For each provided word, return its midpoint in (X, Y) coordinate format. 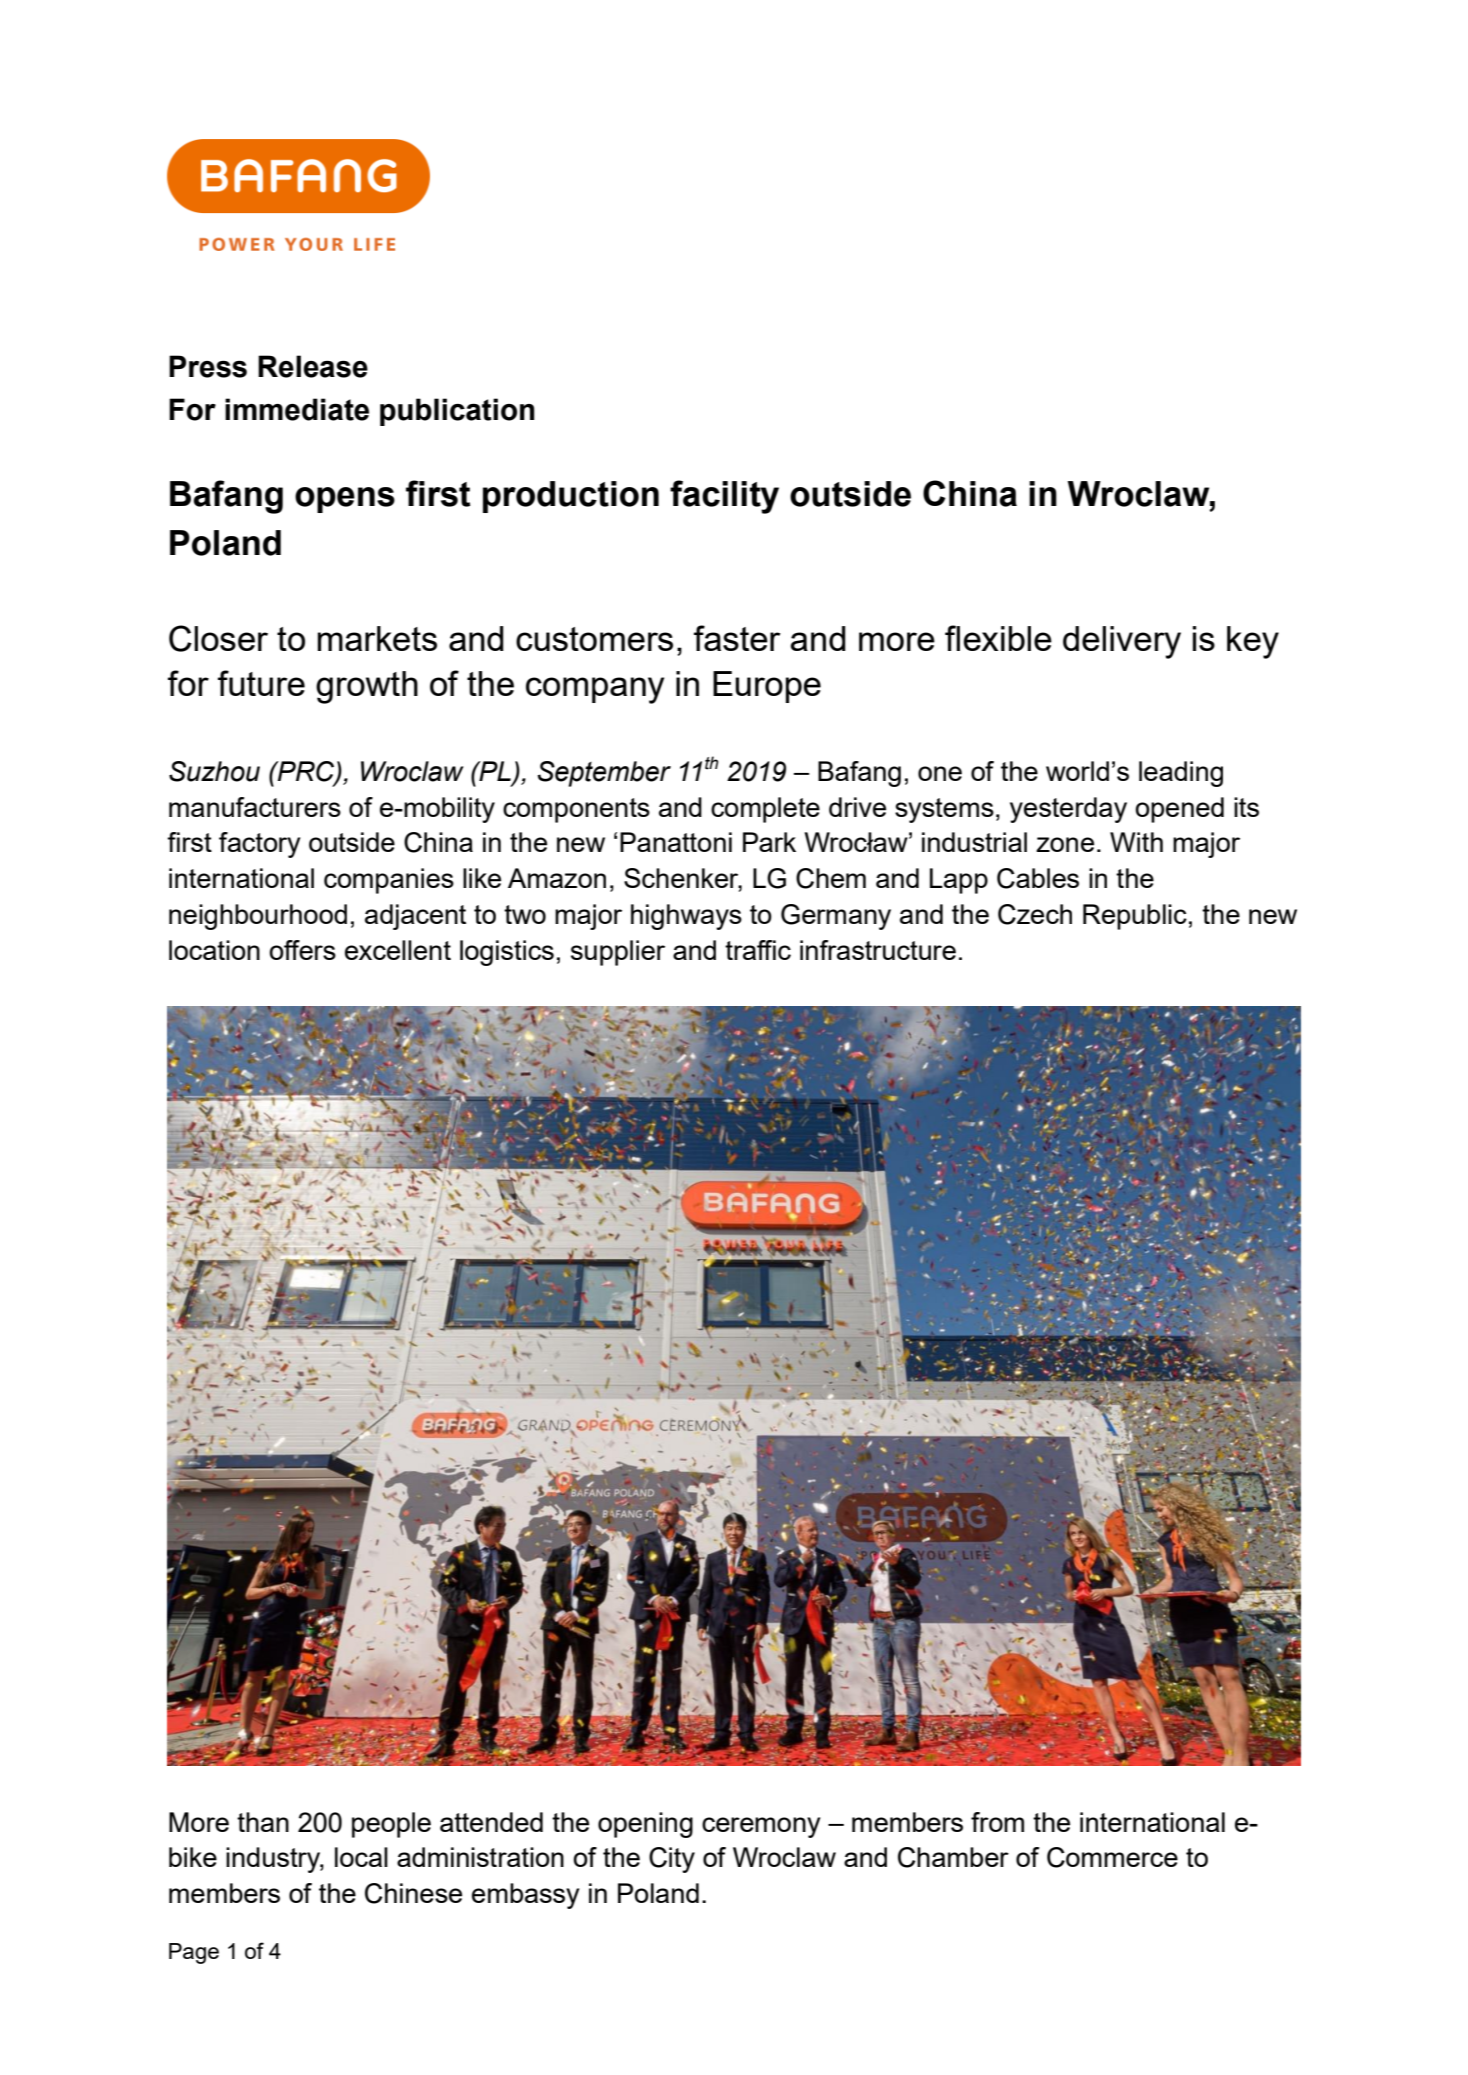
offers (302, 950)
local (361, 1857)
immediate (297, 409)
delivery (1122, 642)
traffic (758, 950)
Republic (1135, 917)
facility (724, 497)
